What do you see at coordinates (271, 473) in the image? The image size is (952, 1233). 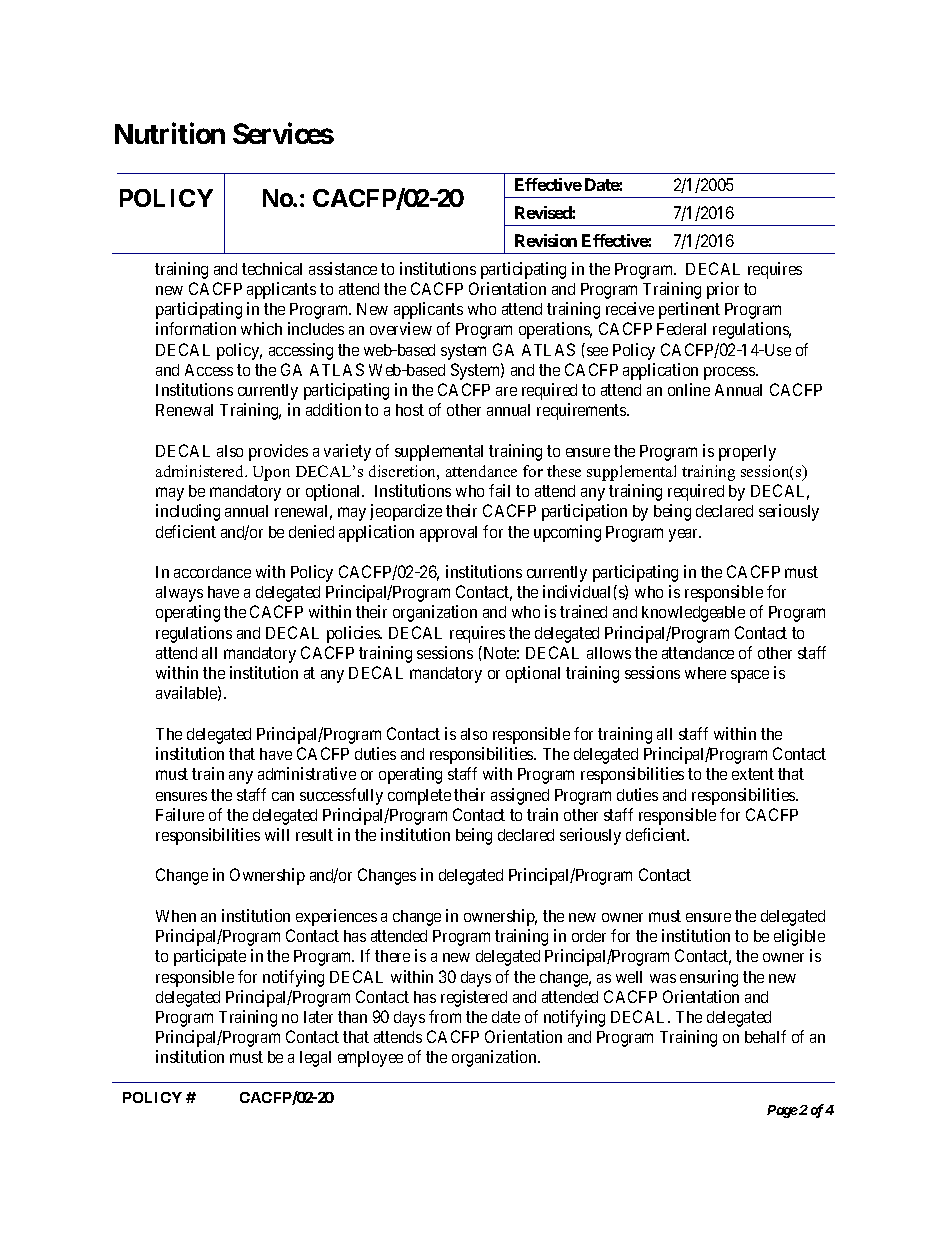 I see `Upon` at bounding box center [271, 473].
